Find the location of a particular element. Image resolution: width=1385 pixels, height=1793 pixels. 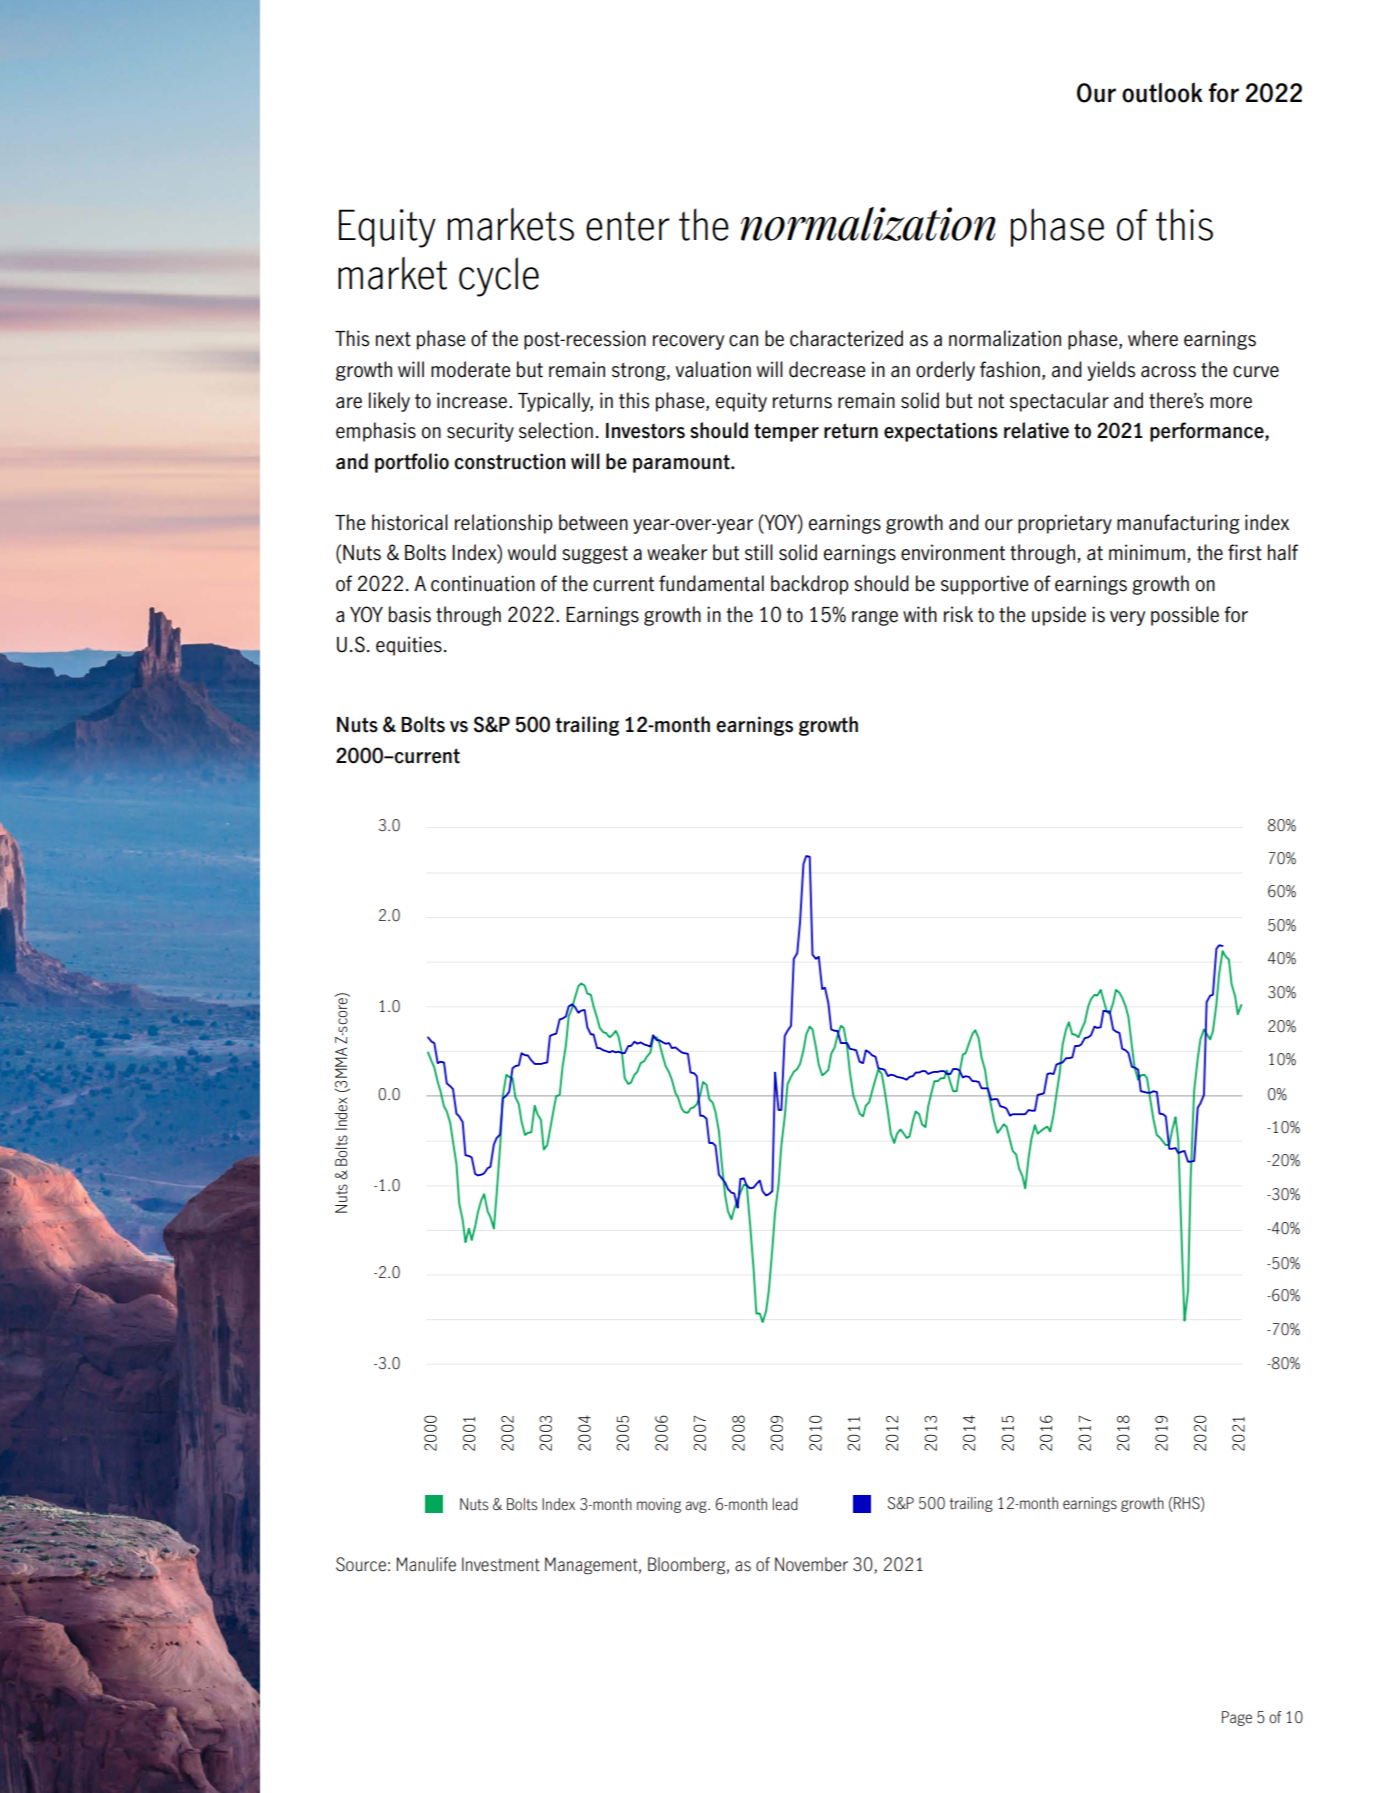

Manulife is located at coordinates (426, 1564).
